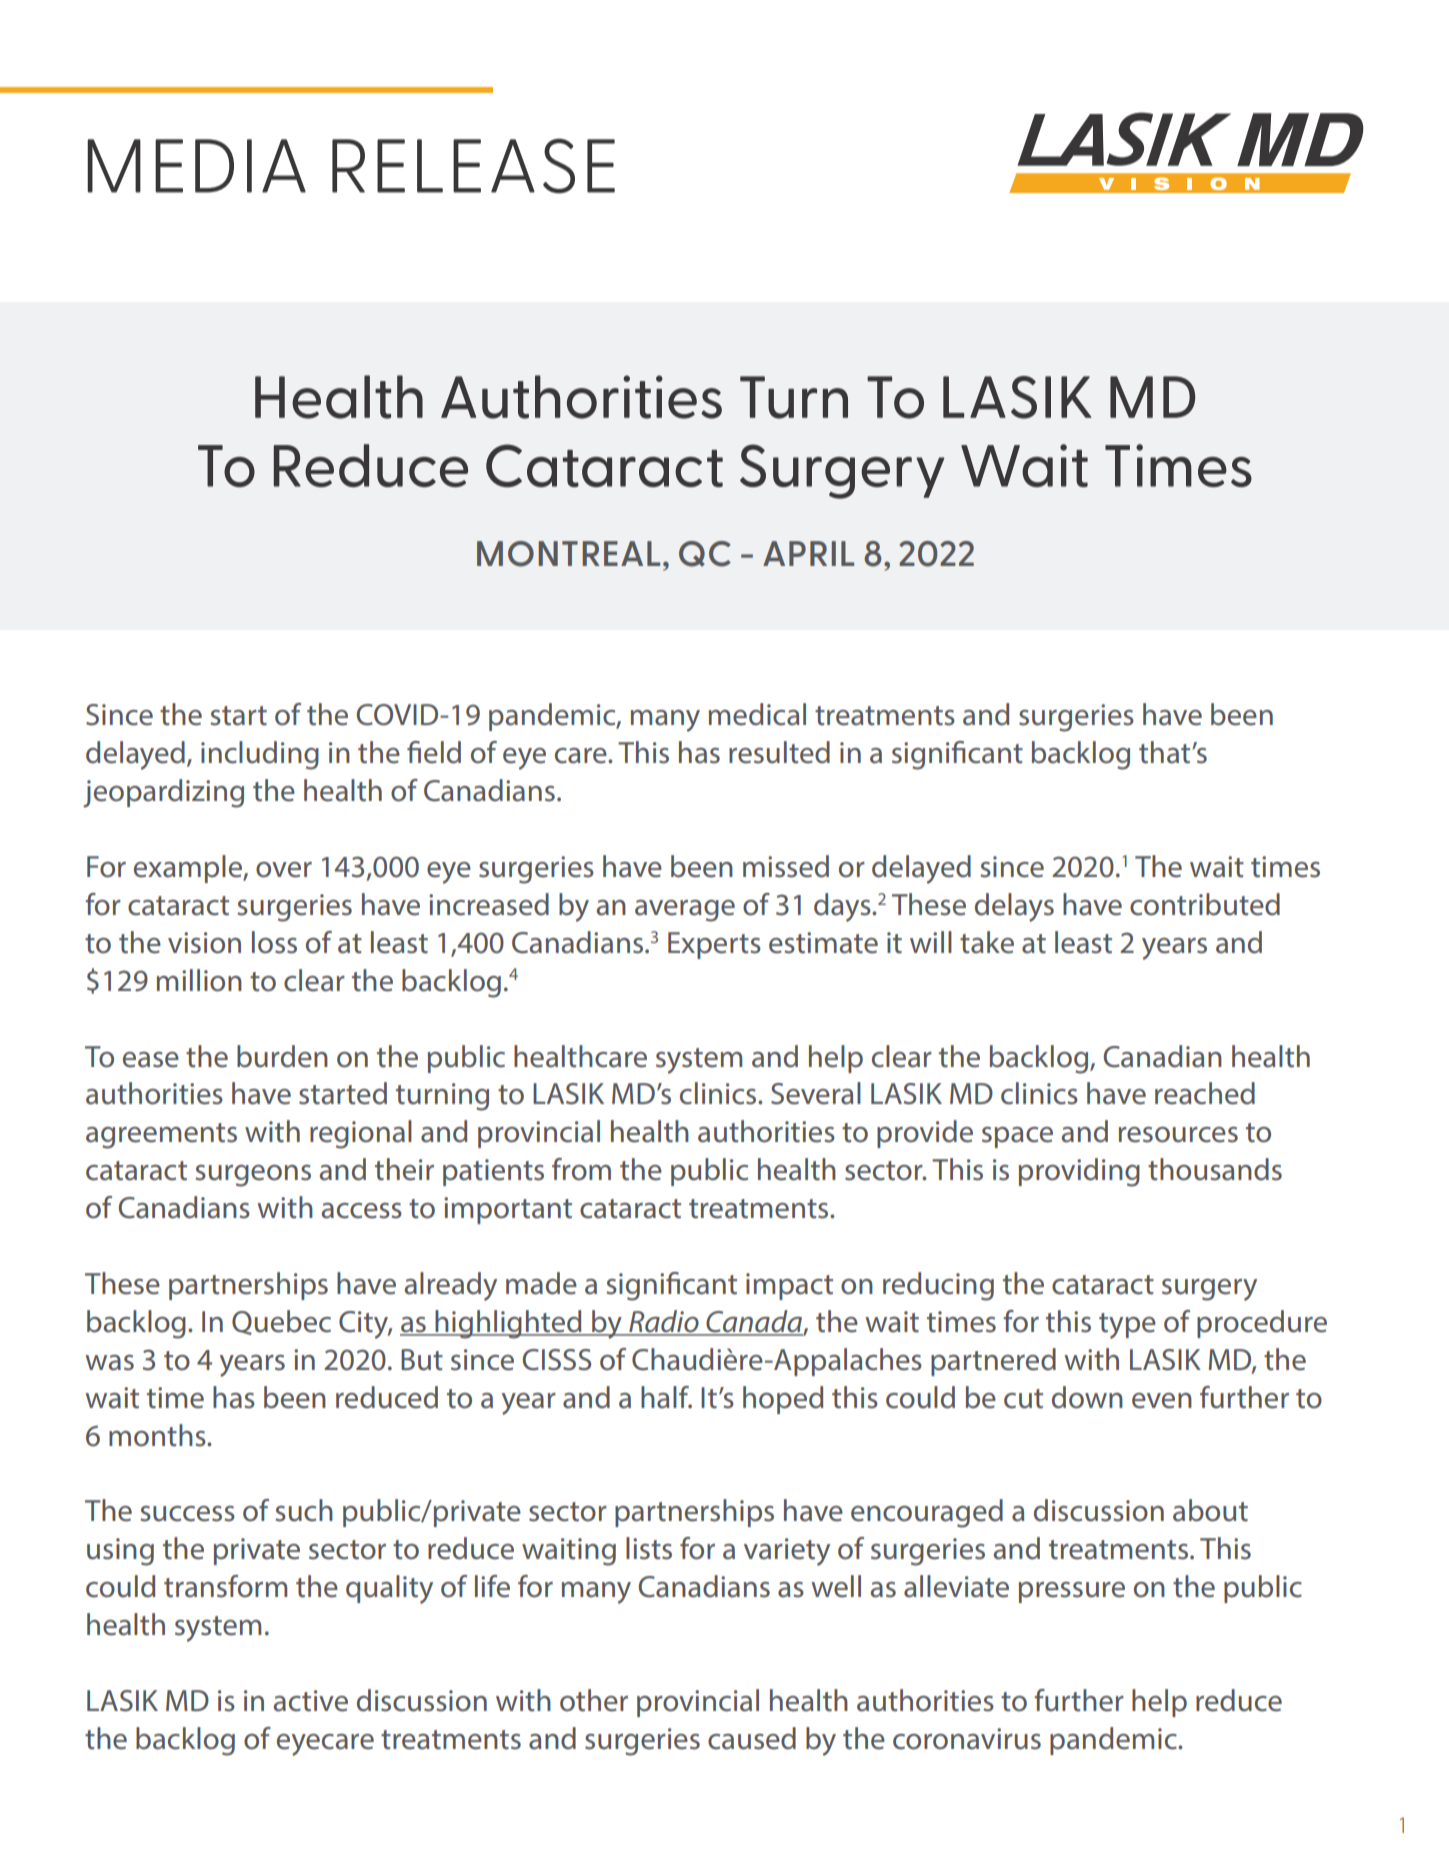  What do you see at coordinates (274, 942) in the image?
I see `loss` at bounding box center [274, 942].
